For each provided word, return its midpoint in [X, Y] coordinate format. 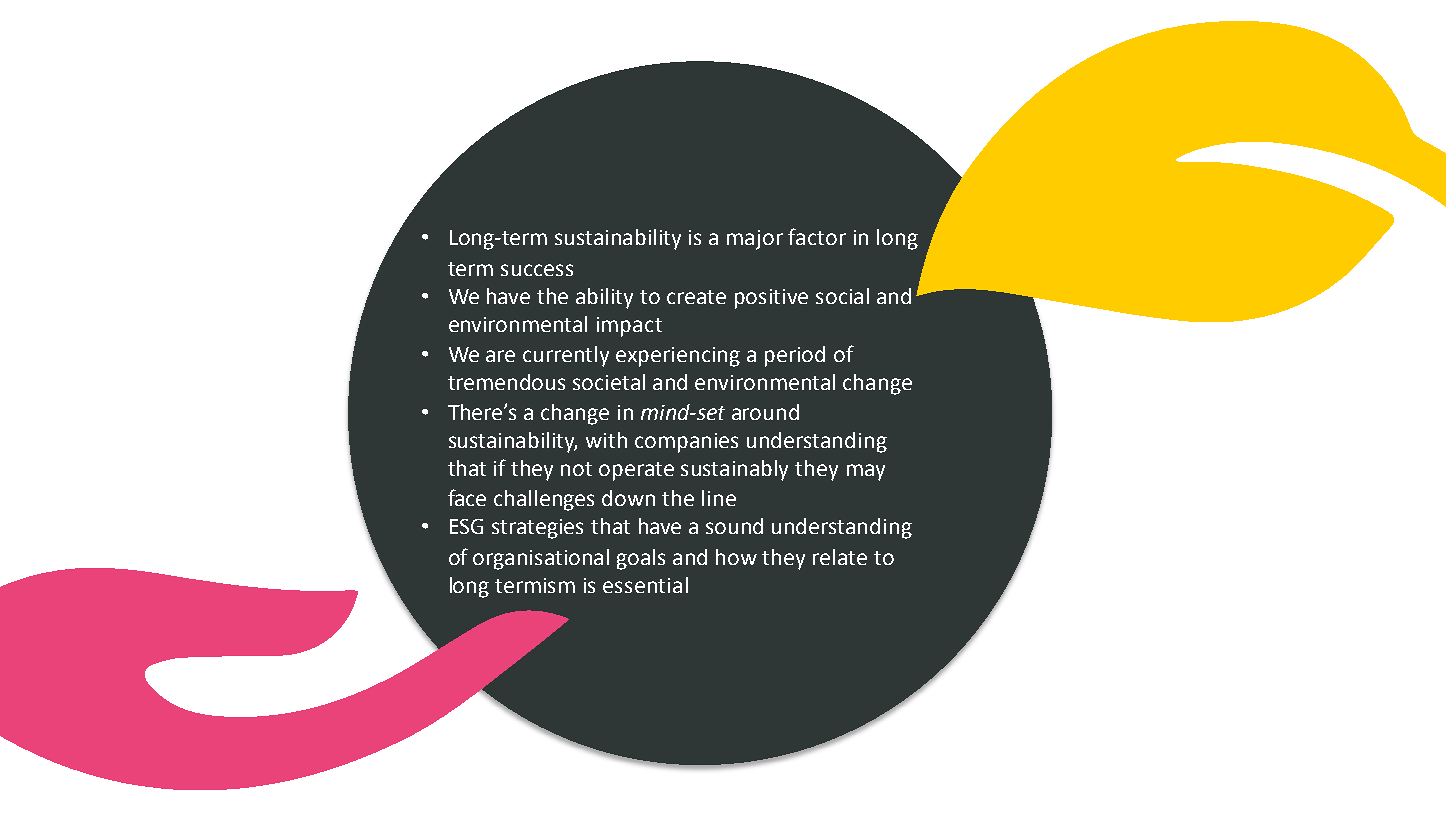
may [866, 472]
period [795, 356]
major [755, 240]
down [628, 498]
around [765, 412]
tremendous [506, 382]
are [500, 356]
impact [629, 327]
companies [686, 443]
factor [817, 236]
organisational [541, 559]
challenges [544, 500]
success [537, 270]
